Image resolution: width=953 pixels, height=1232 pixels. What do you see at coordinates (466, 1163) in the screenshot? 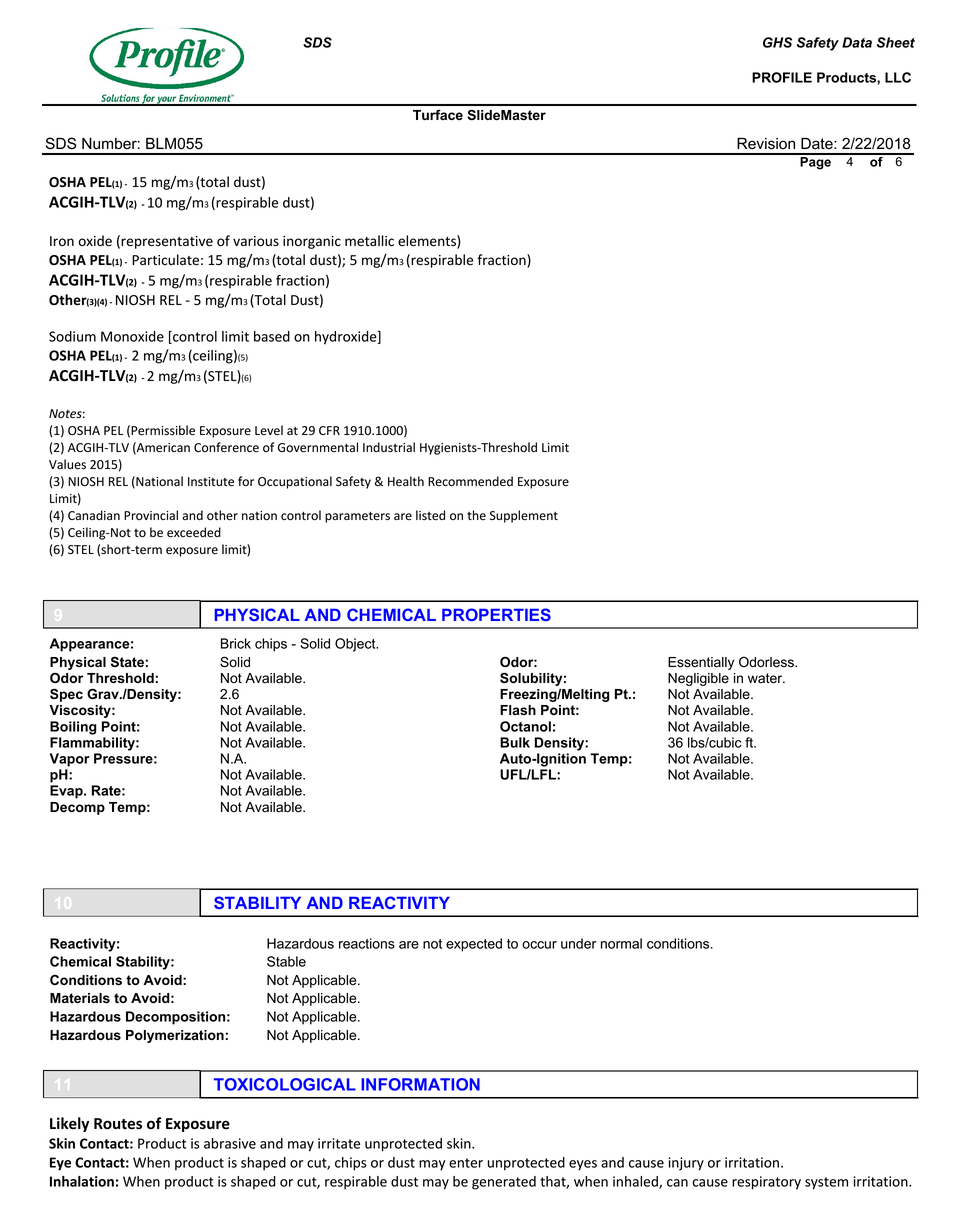
I see `enter` at bounding box center [466, 1163].
